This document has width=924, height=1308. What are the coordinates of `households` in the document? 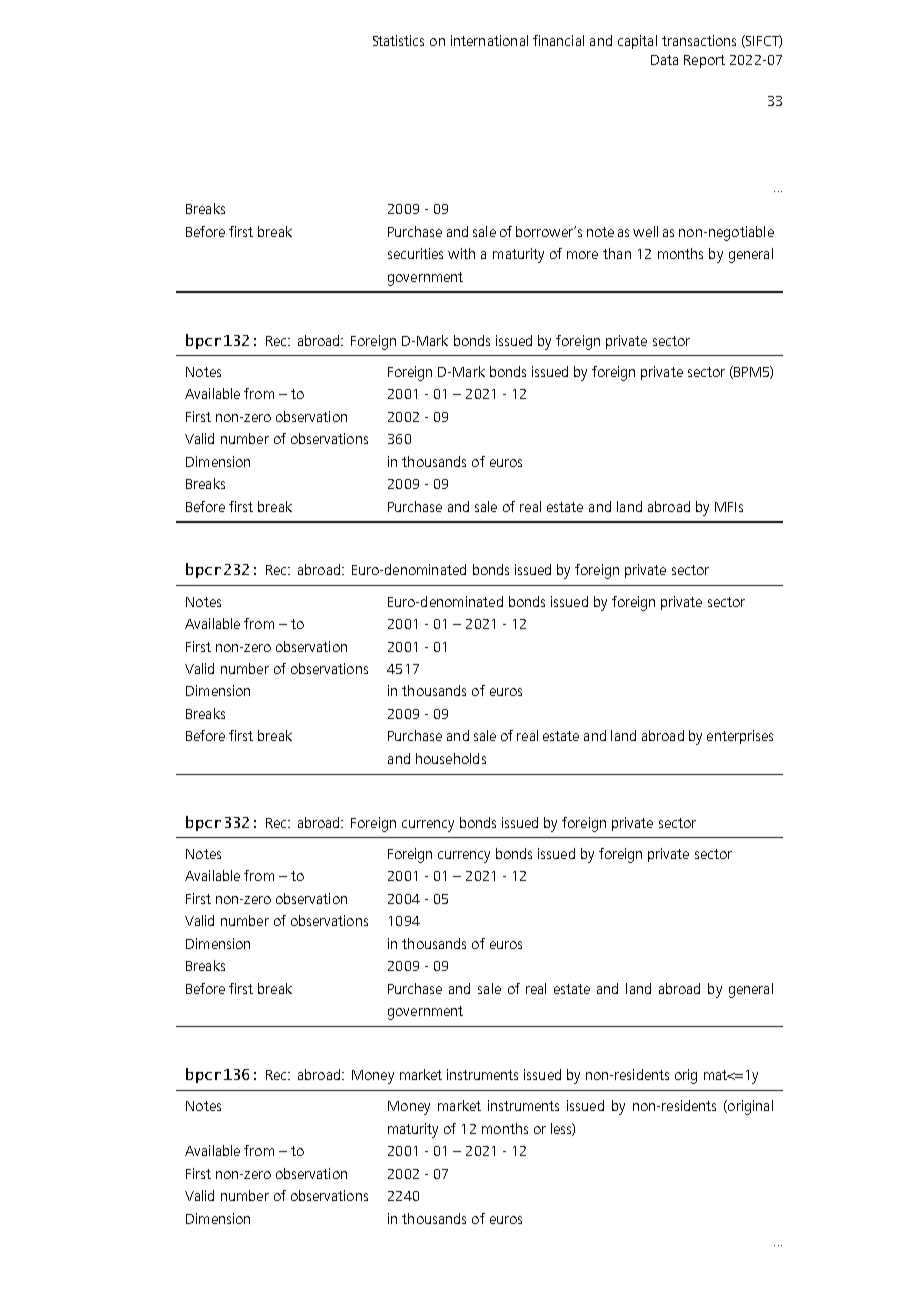 It's located at (451, 758).
